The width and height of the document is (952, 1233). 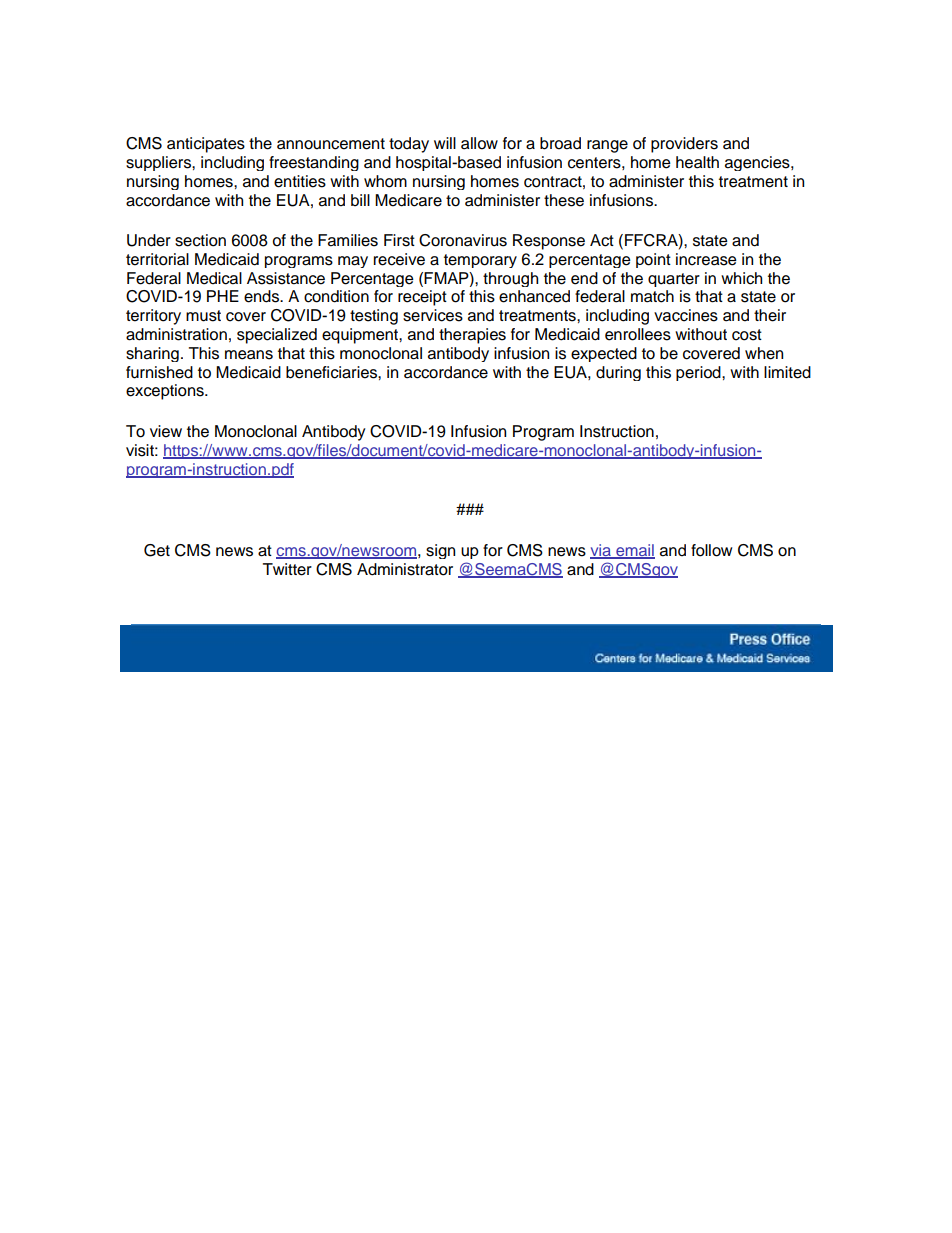 I want to click on period, so click(x=699, y=373).
